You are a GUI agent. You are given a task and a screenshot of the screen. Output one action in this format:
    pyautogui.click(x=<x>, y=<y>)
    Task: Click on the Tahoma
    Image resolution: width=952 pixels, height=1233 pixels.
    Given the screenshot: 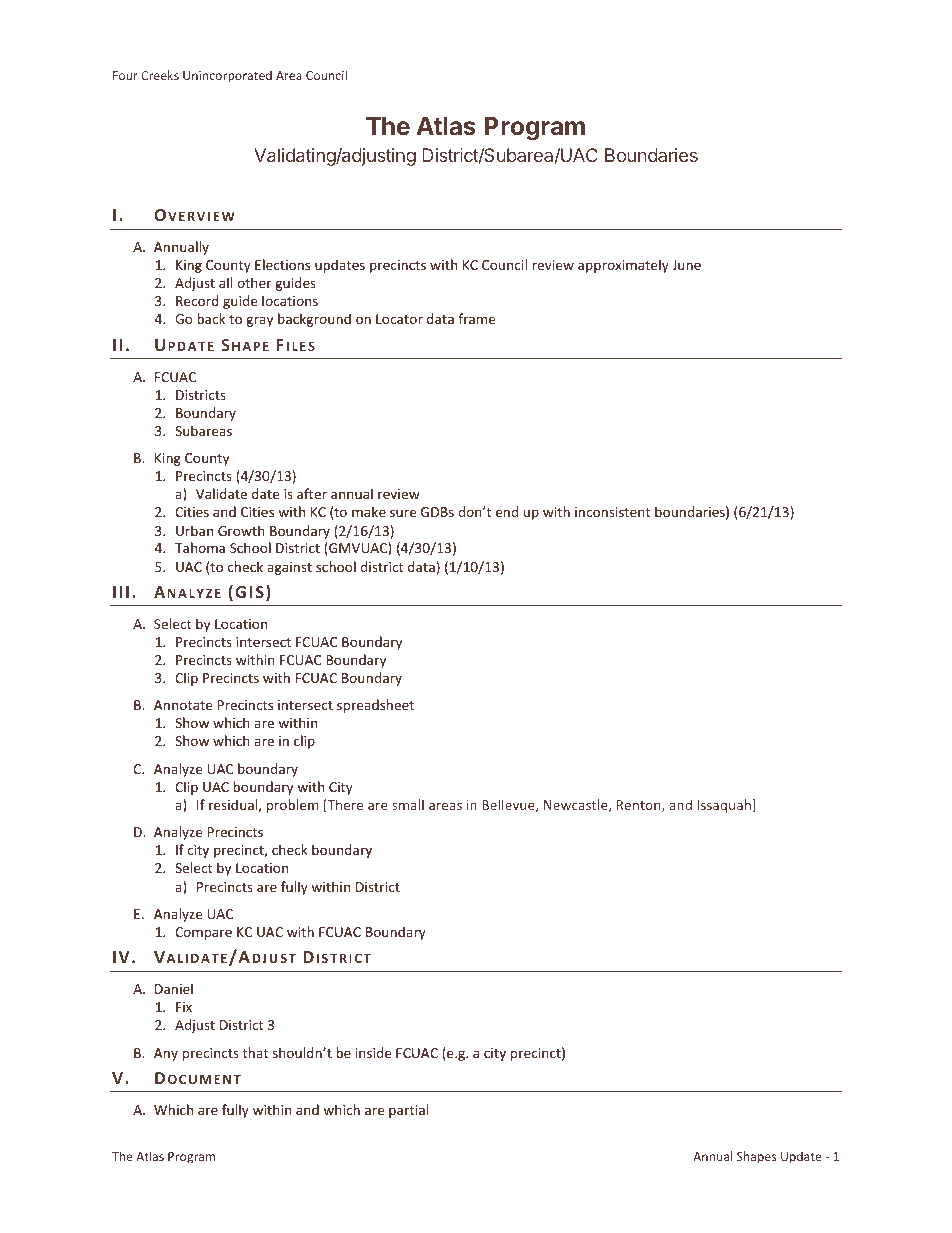 What is the action you would take?
    pyautogui.click(x=200, y=547)
